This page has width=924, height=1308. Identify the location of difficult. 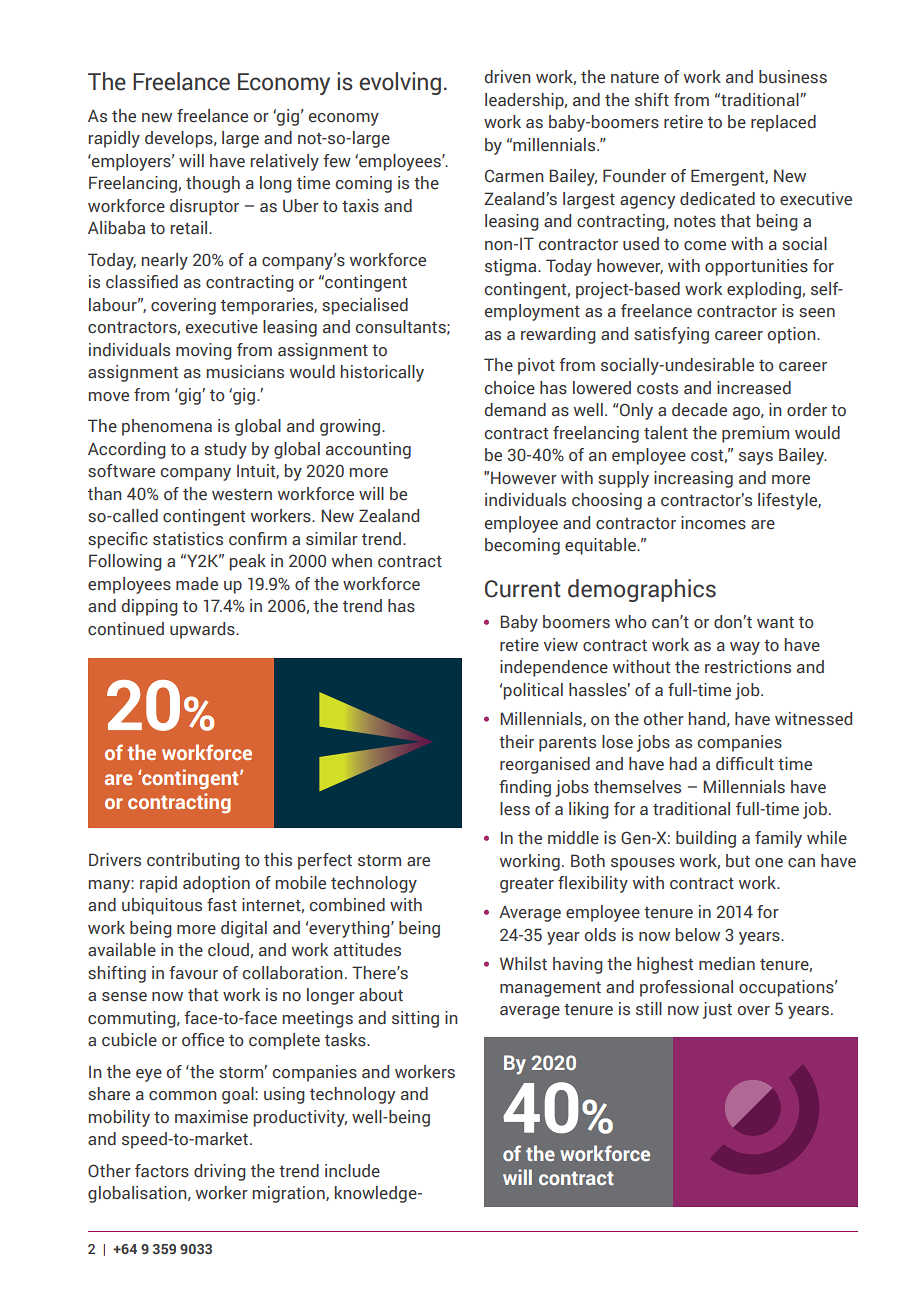
(745, 764).
